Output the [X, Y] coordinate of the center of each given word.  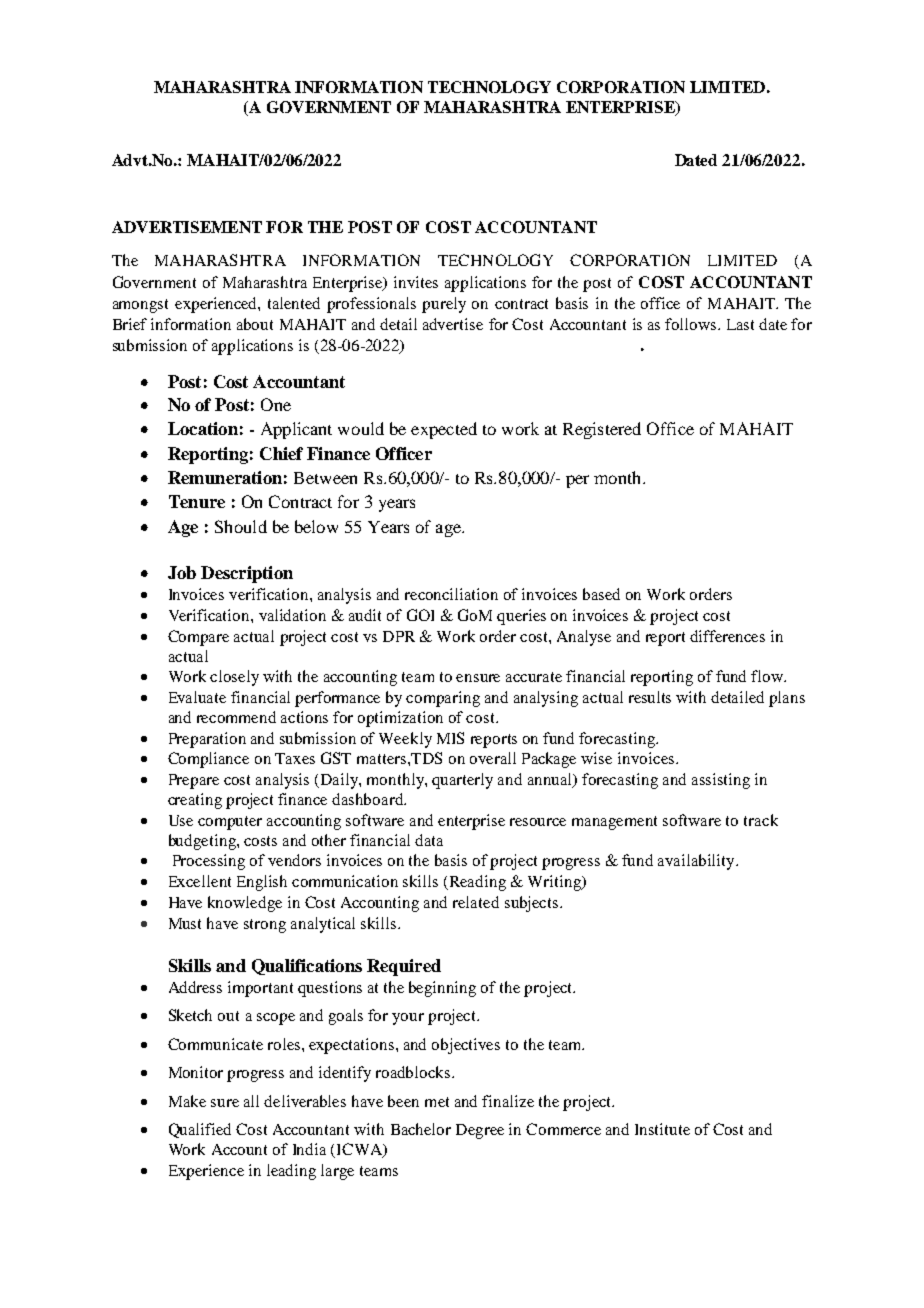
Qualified [200, 1130]
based [601, 594]
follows [692, 324]
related [476, 902]
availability [697, 862]
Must [185, 923]
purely [444, 305]
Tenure [197, 501]
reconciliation [451, 594]
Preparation [207, 740]
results [650, 697]
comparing [443, 699]
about [255, 324]
